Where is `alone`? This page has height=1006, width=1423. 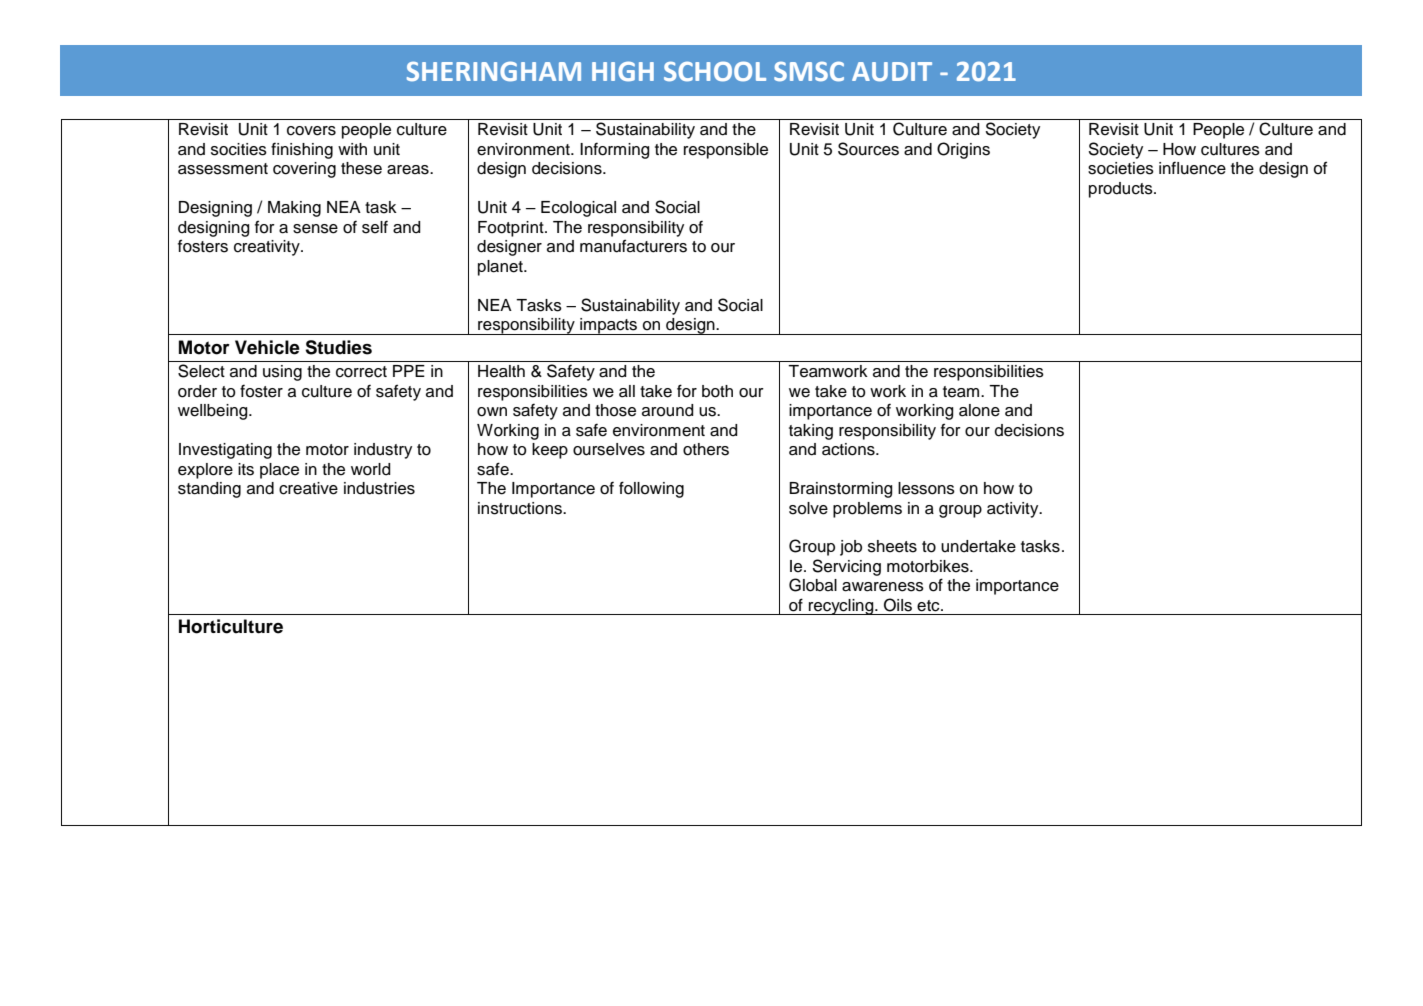
alone is located at coordinates (979, 410).
